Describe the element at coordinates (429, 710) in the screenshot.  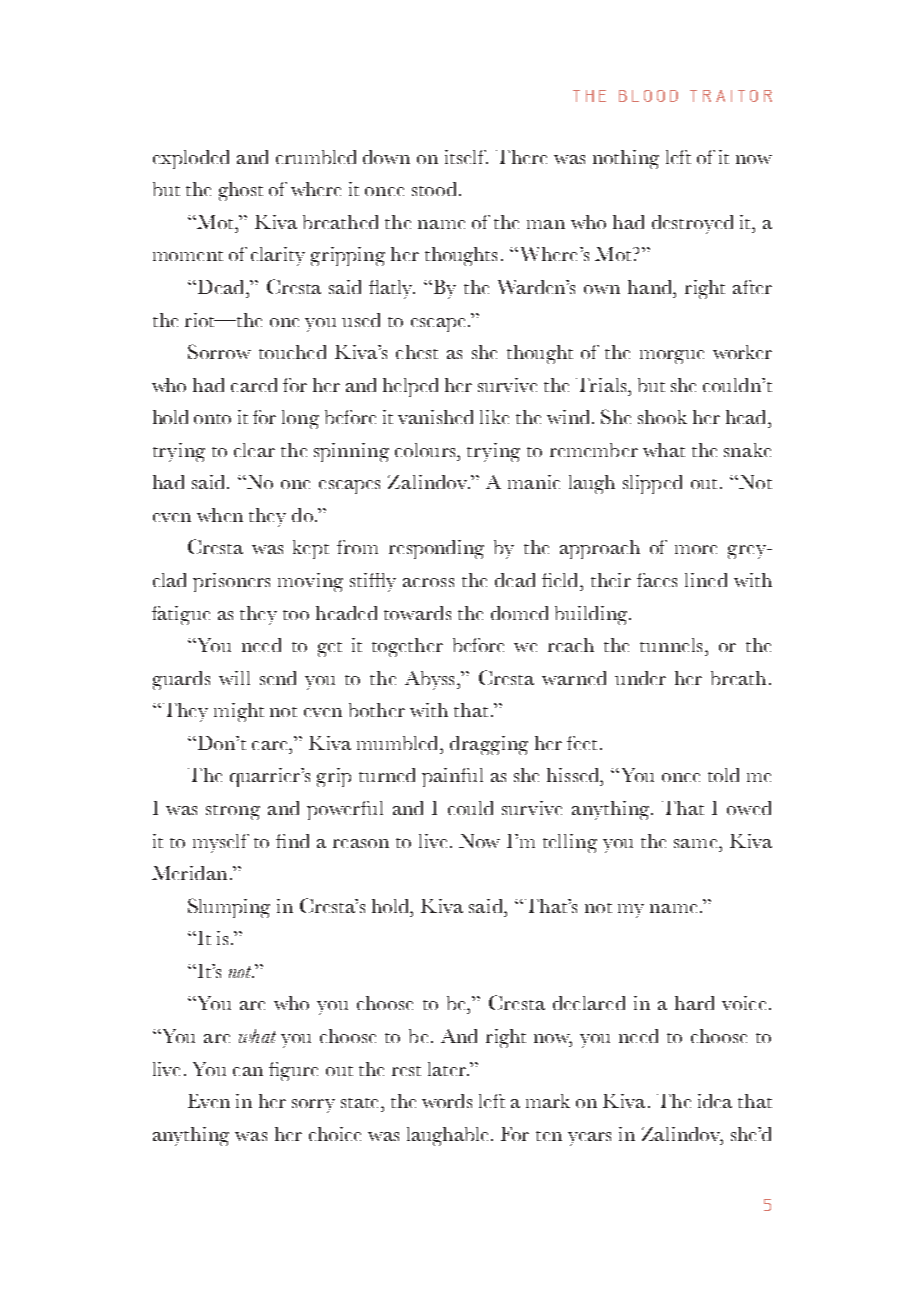
I see `with` at that location.
